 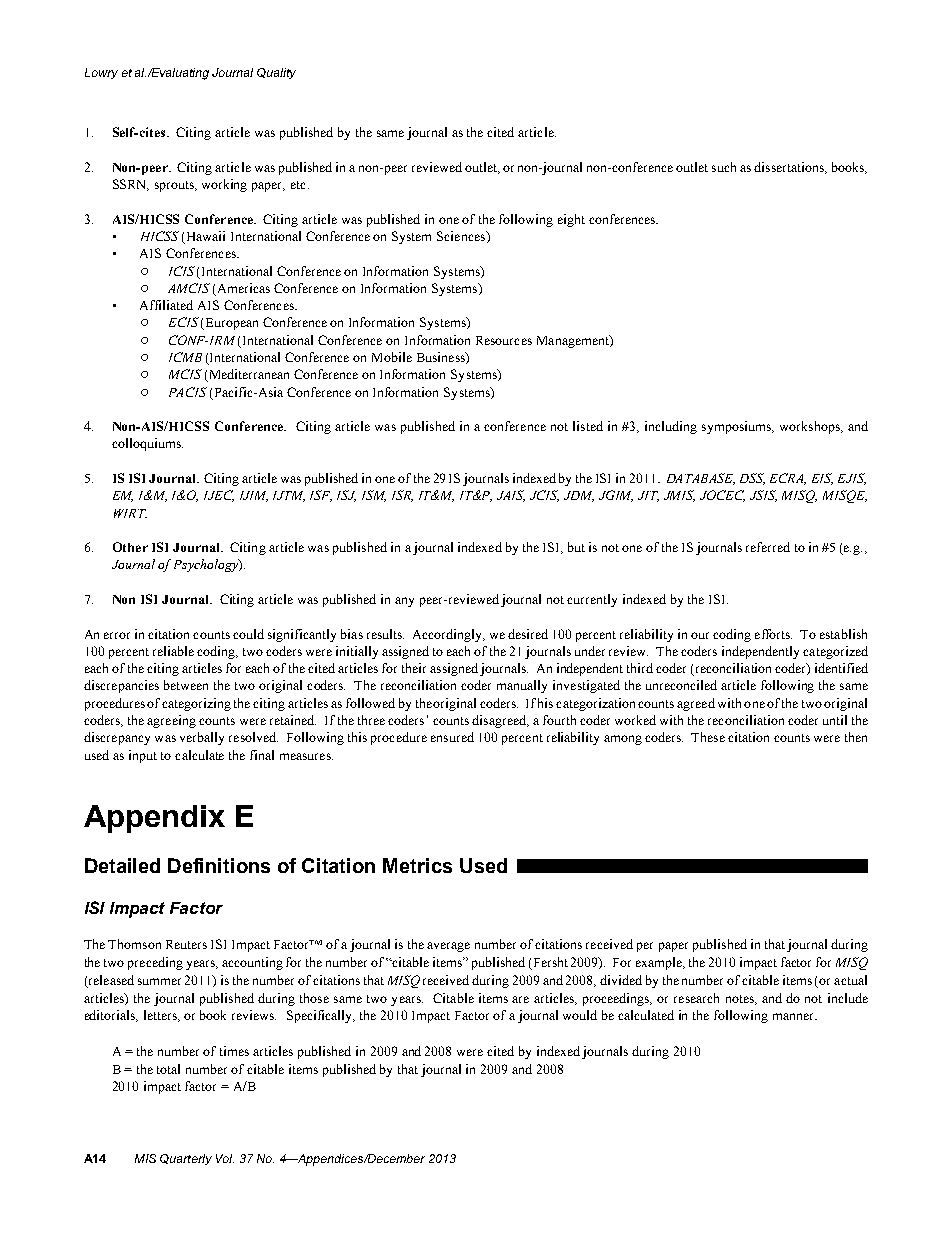 What do you see at coordinates (276, 73) in the page?
I see `Quality` at bounding box center [276, 73].
